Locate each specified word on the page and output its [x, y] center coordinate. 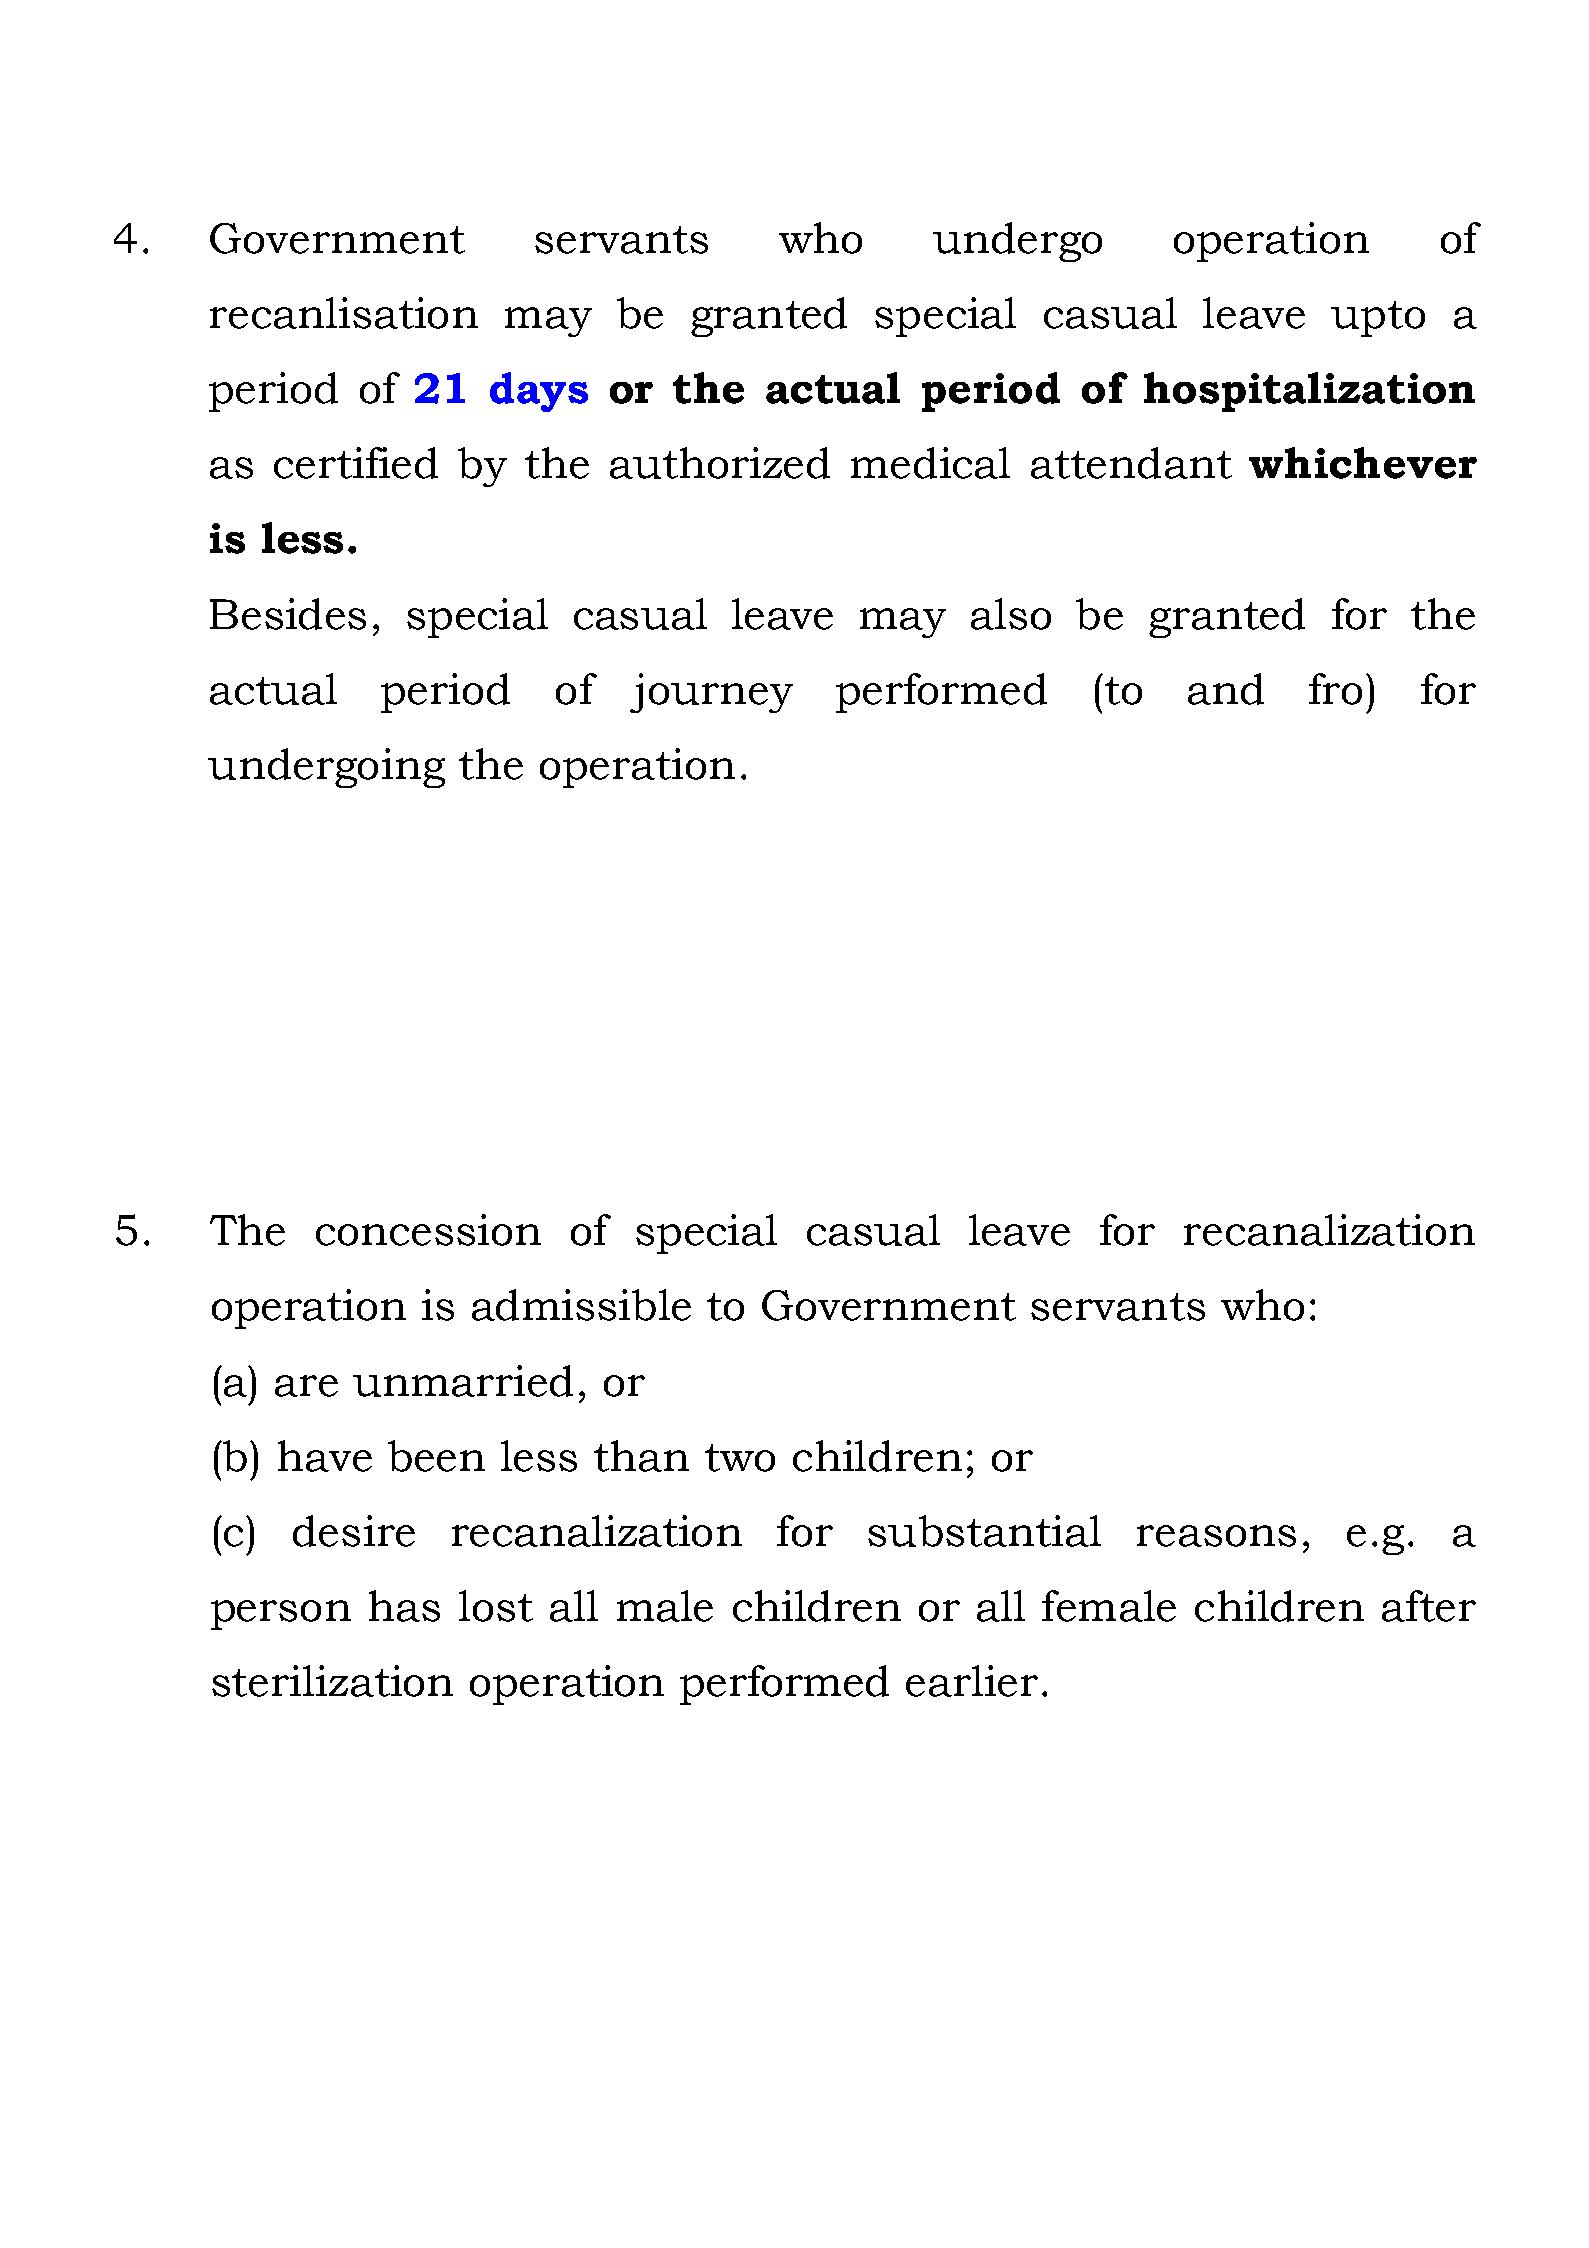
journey [711, 693]
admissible [581, 1305]
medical [930, 463]
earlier [972, 1681]
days [539, 392]
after [1429, 1606]
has [404, 1606]
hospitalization [1309, 392]
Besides [288, 614]
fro [1335, 689]
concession [428, 1230]
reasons [1216, 1536]
